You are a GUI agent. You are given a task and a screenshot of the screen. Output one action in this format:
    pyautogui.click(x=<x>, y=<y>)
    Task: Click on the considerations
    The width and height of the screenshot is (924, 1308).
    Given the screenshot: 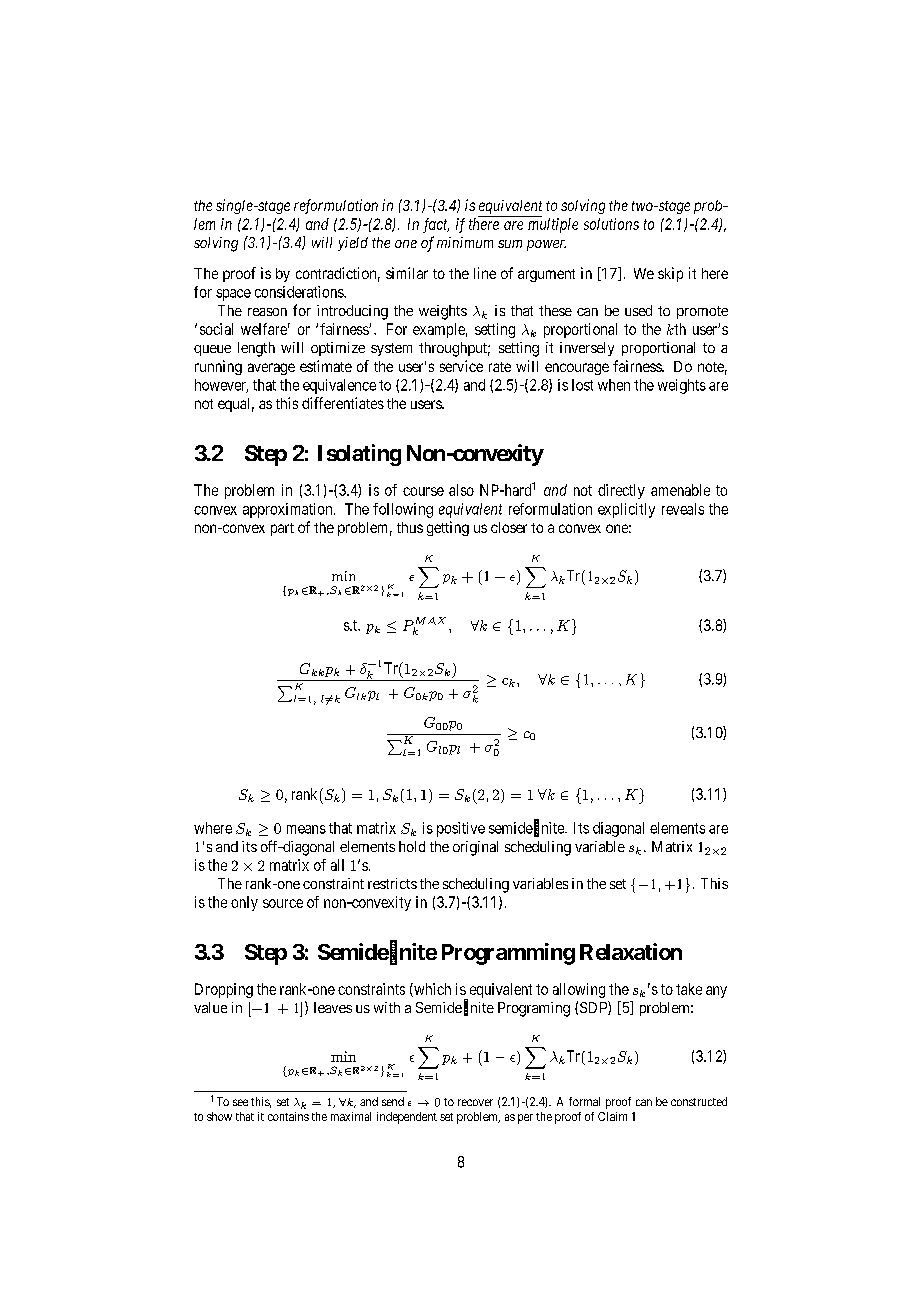 What is the action you would take?
    pyautogui.click(x=300, y=292)
